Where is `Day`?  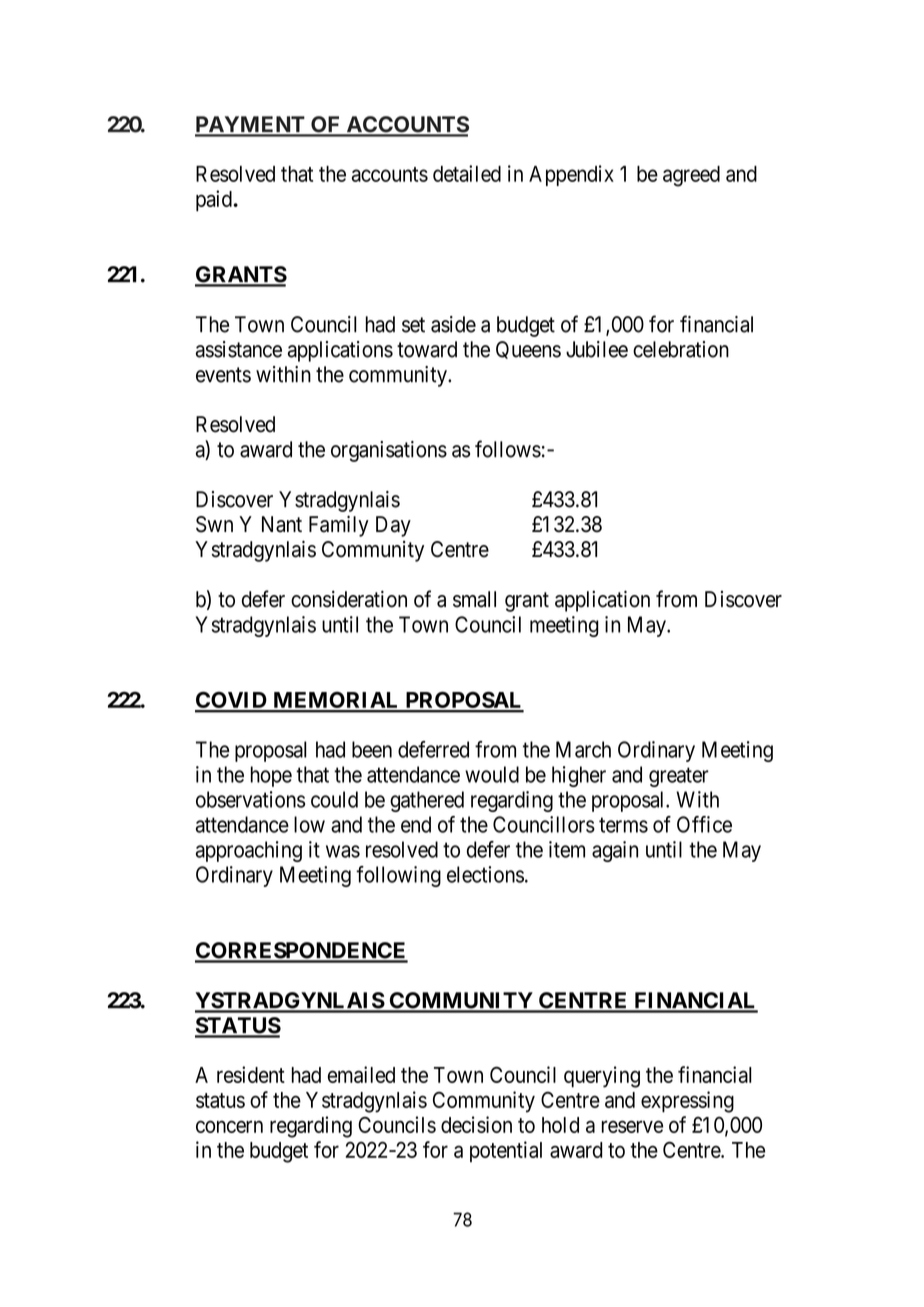 Day is located at coordinates (393, 526).
